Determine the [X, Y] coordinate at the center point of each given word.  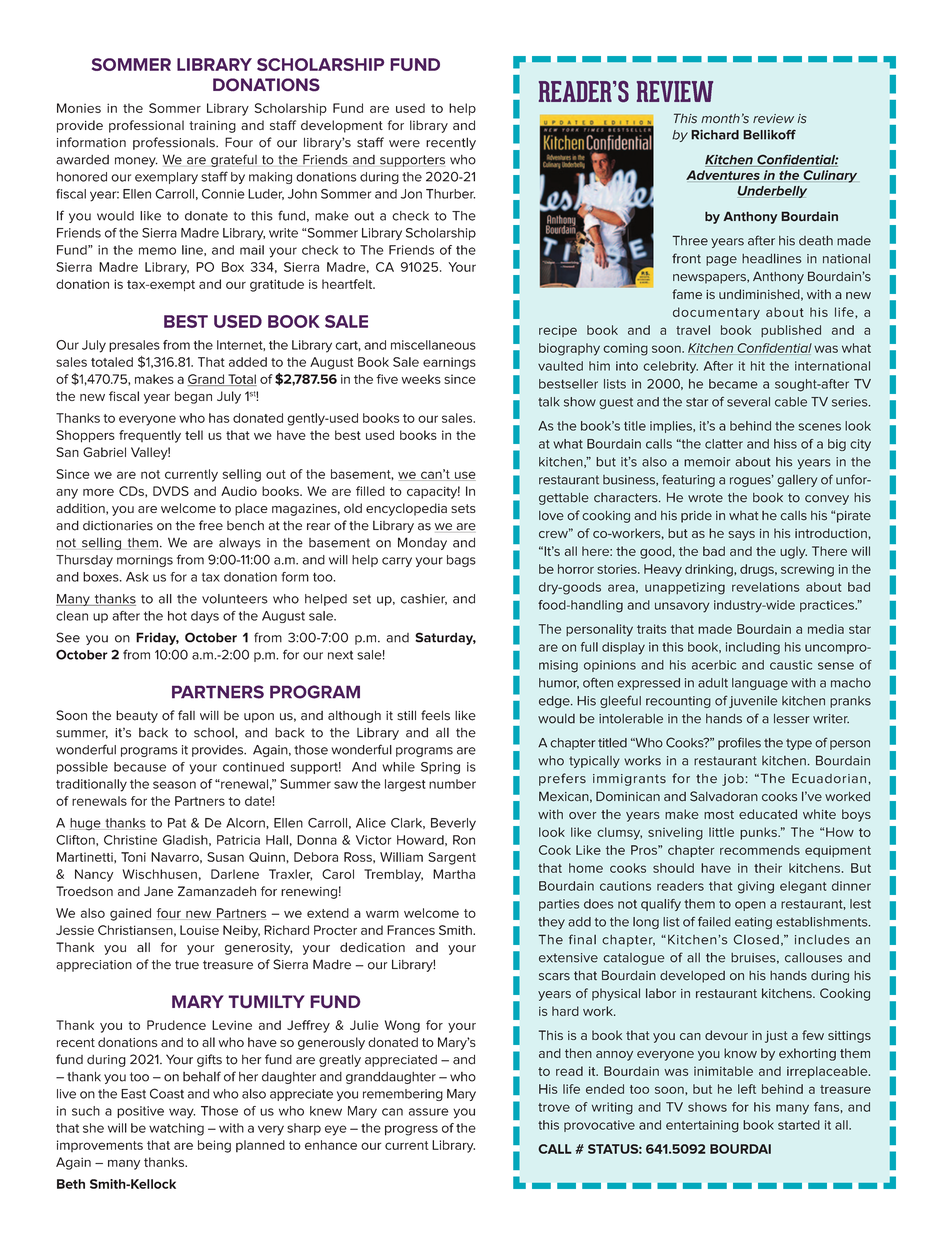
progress [411, 1130]
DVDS [171, 491]
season [174, 785]
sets [463, 508]
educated [768, 814]
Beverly [453, 824]
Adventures [723, 175]
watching [176, 1129]
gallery [797, 481]
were [404, 144]
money [136, 162]
